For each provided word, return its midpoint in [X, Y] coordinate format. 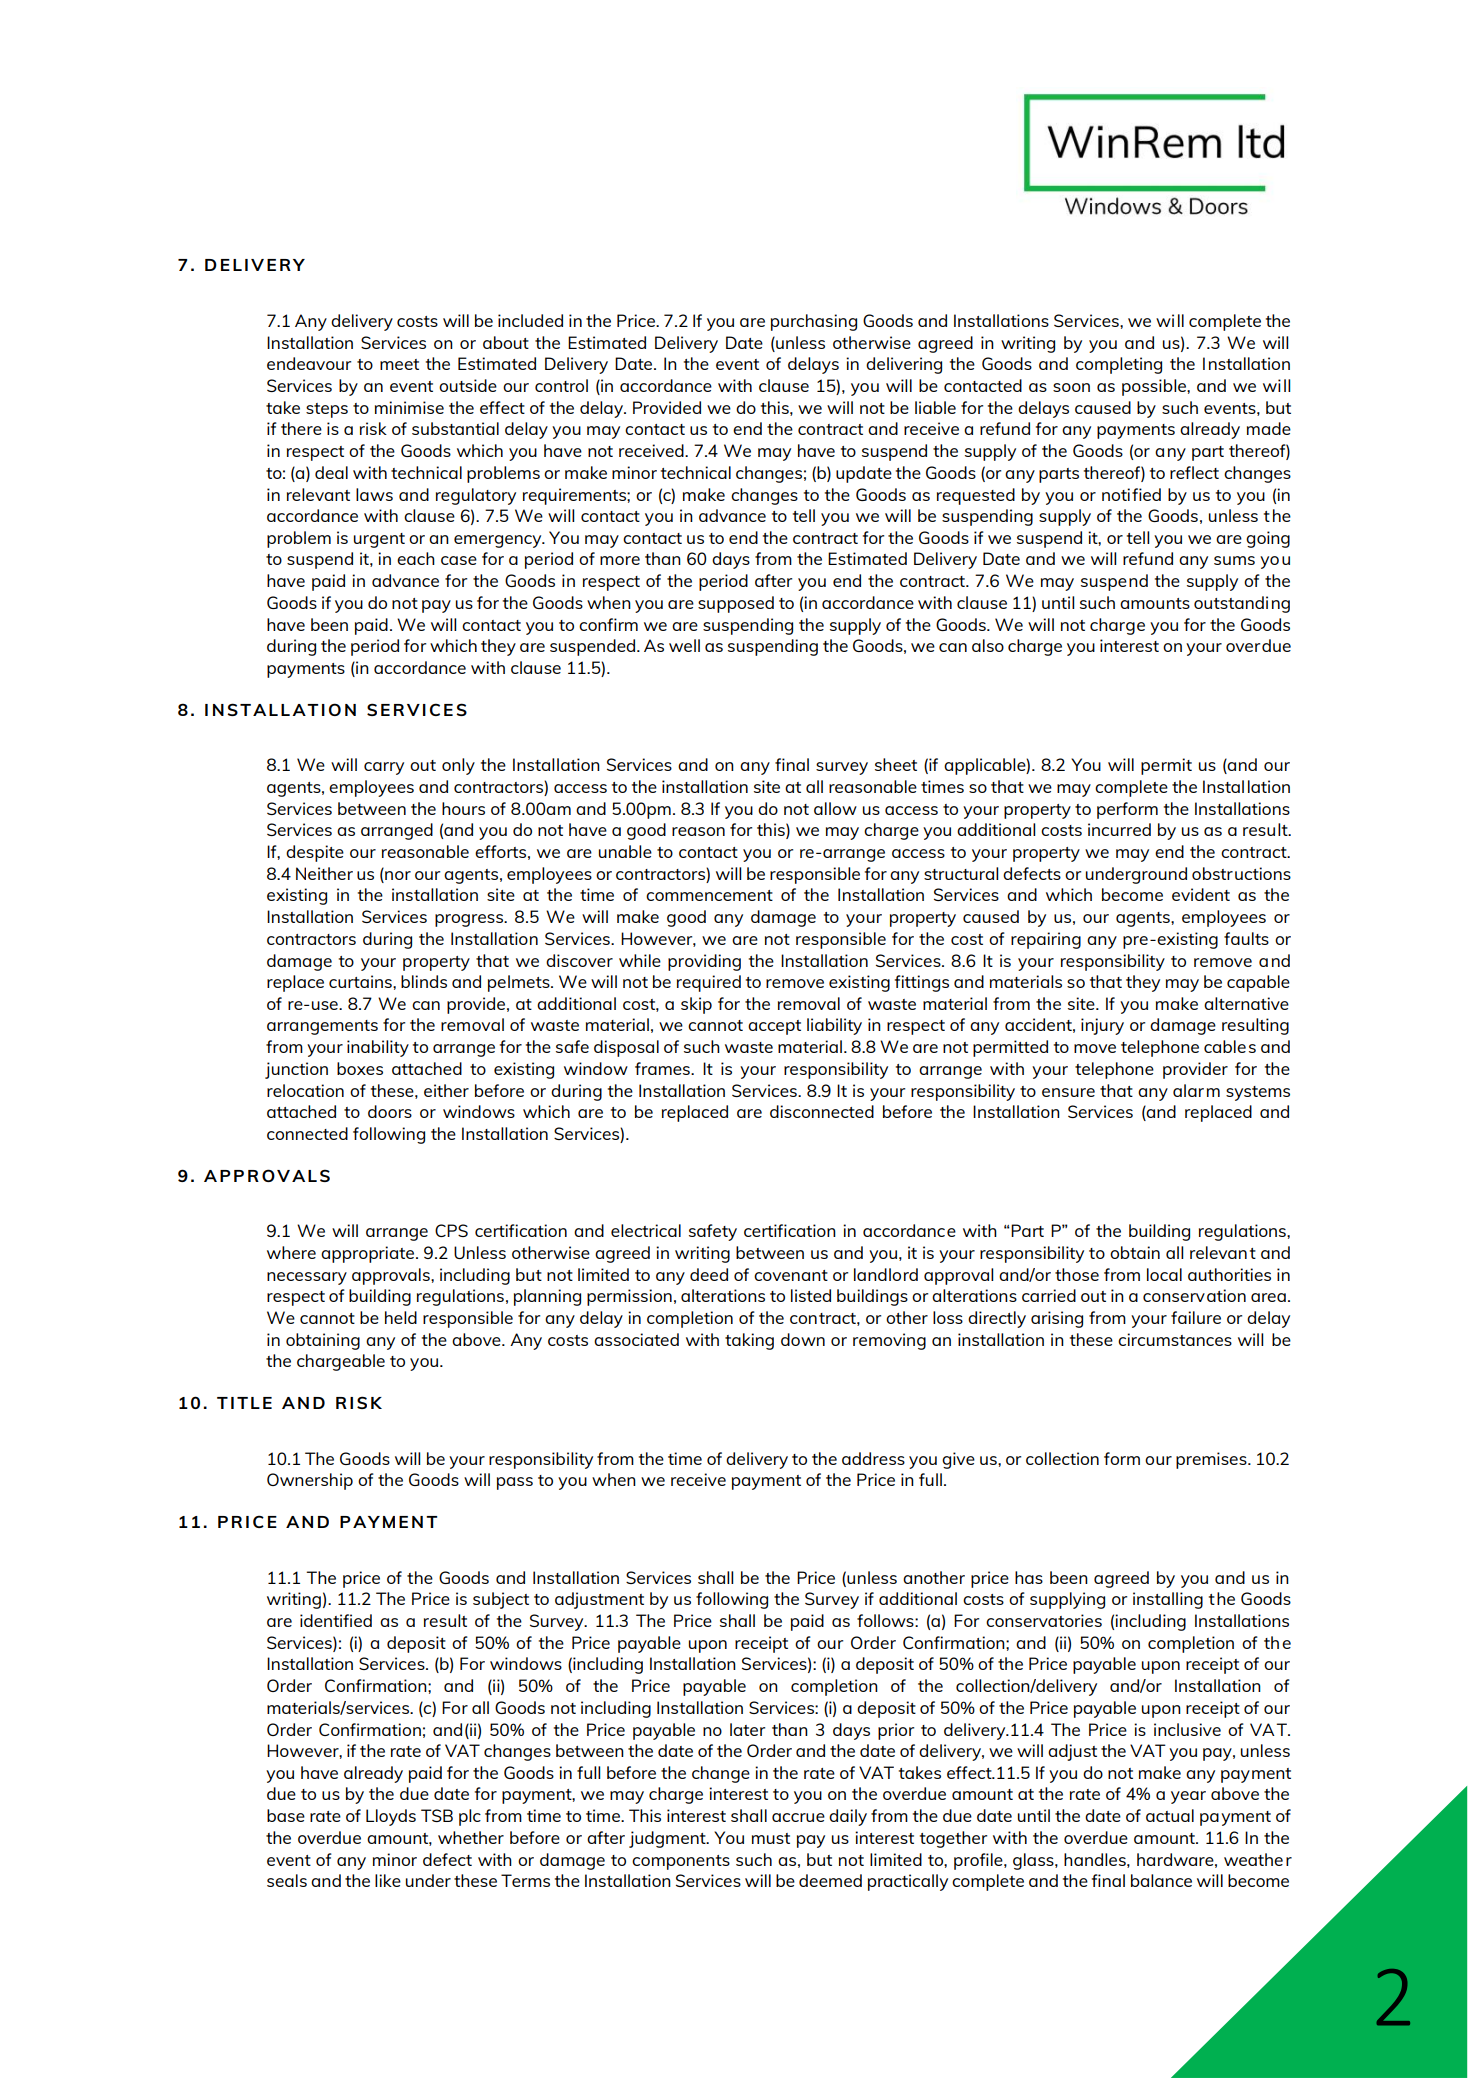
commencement [709, 895]
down [803, 1339]
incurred [1119, 829]
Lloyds [391, 1817]
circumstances [1175, 1339]
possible [1155, 387]
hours [463, 808]
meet [399, 364]
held [401, 1317]
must [771, 1838]
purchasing [814, 322]
